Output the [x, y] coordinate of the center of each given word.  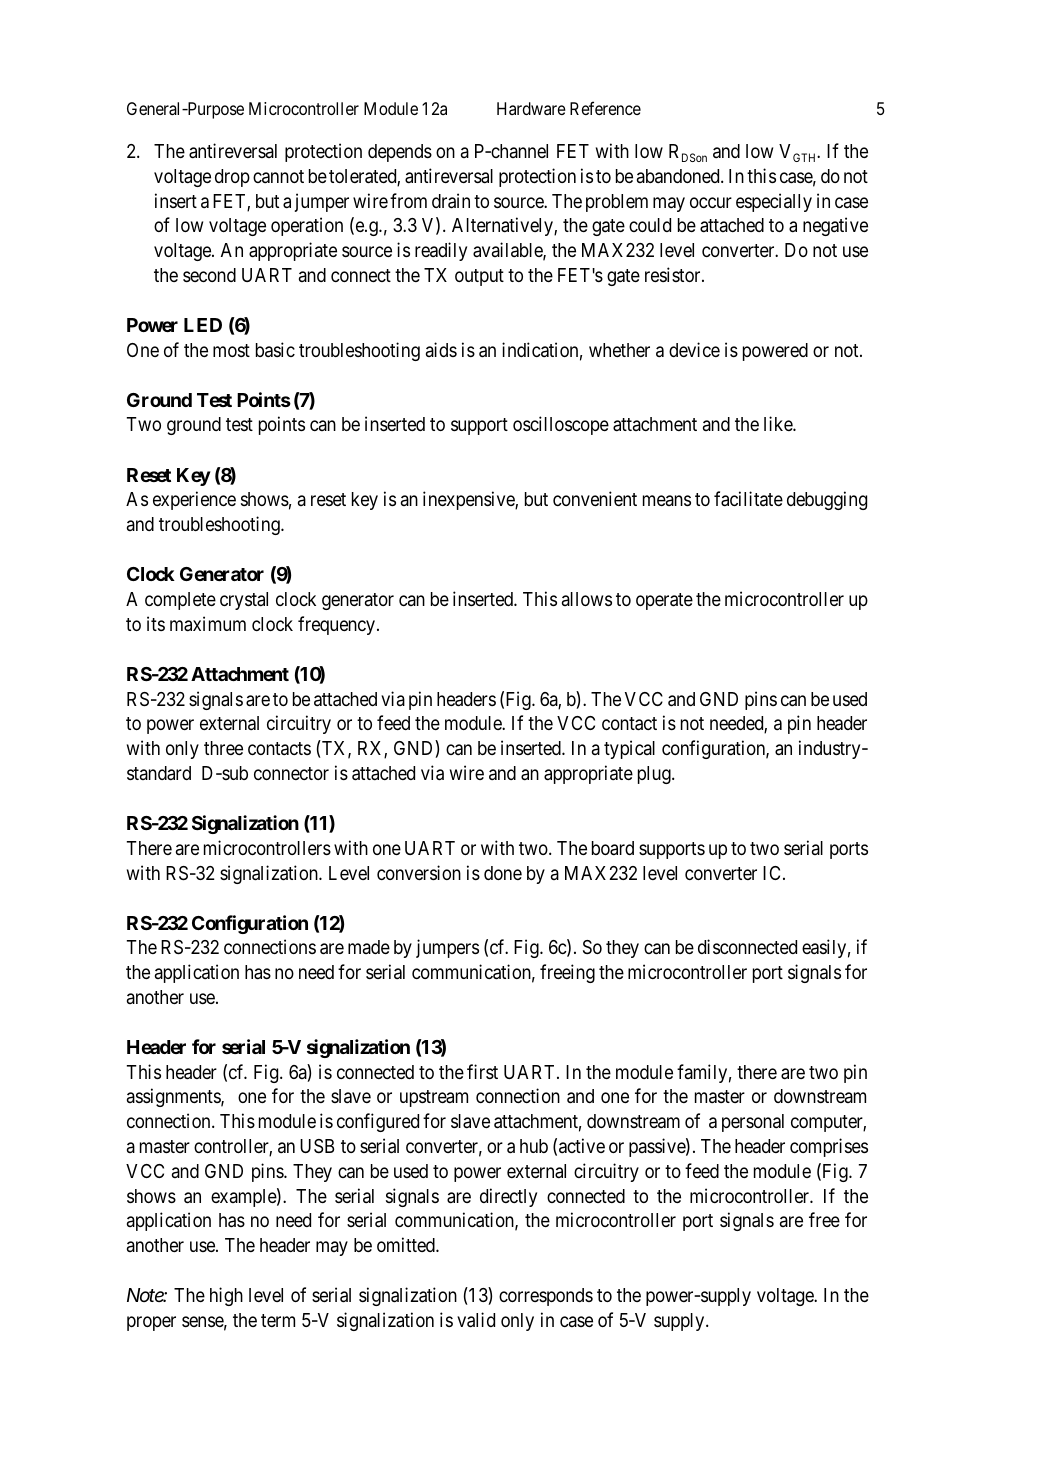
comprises [829, 1147]
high [226, 1296]
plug [655, 775]
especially [774, 202]
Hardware [531, 108]
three [223, 748]
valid [476, 1320]
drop [232, 178]
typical [629, 749]
